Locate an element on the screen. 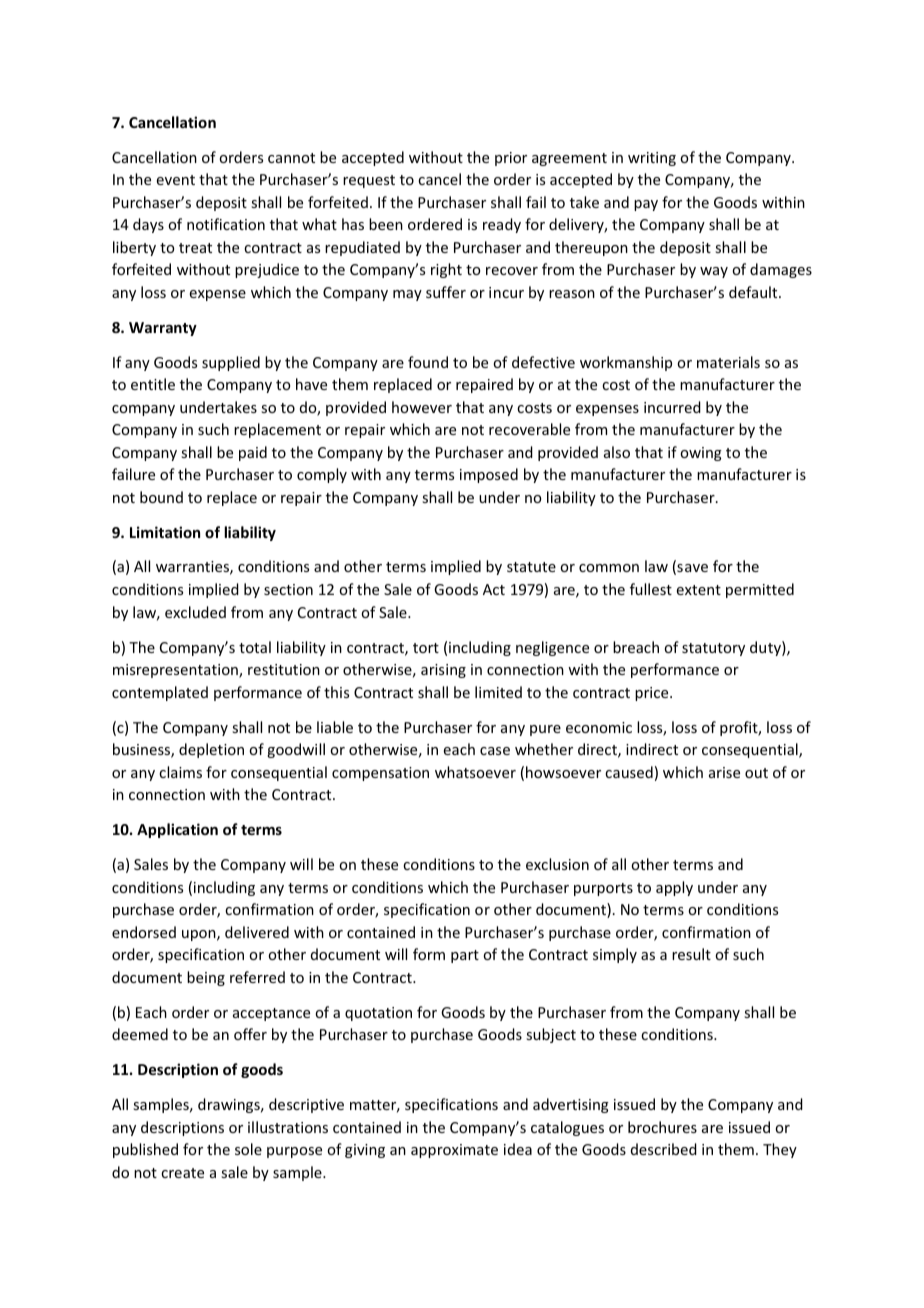 The height and width of the screenshot is (1308, 924). sole is located at coordinates (248, 1149).
